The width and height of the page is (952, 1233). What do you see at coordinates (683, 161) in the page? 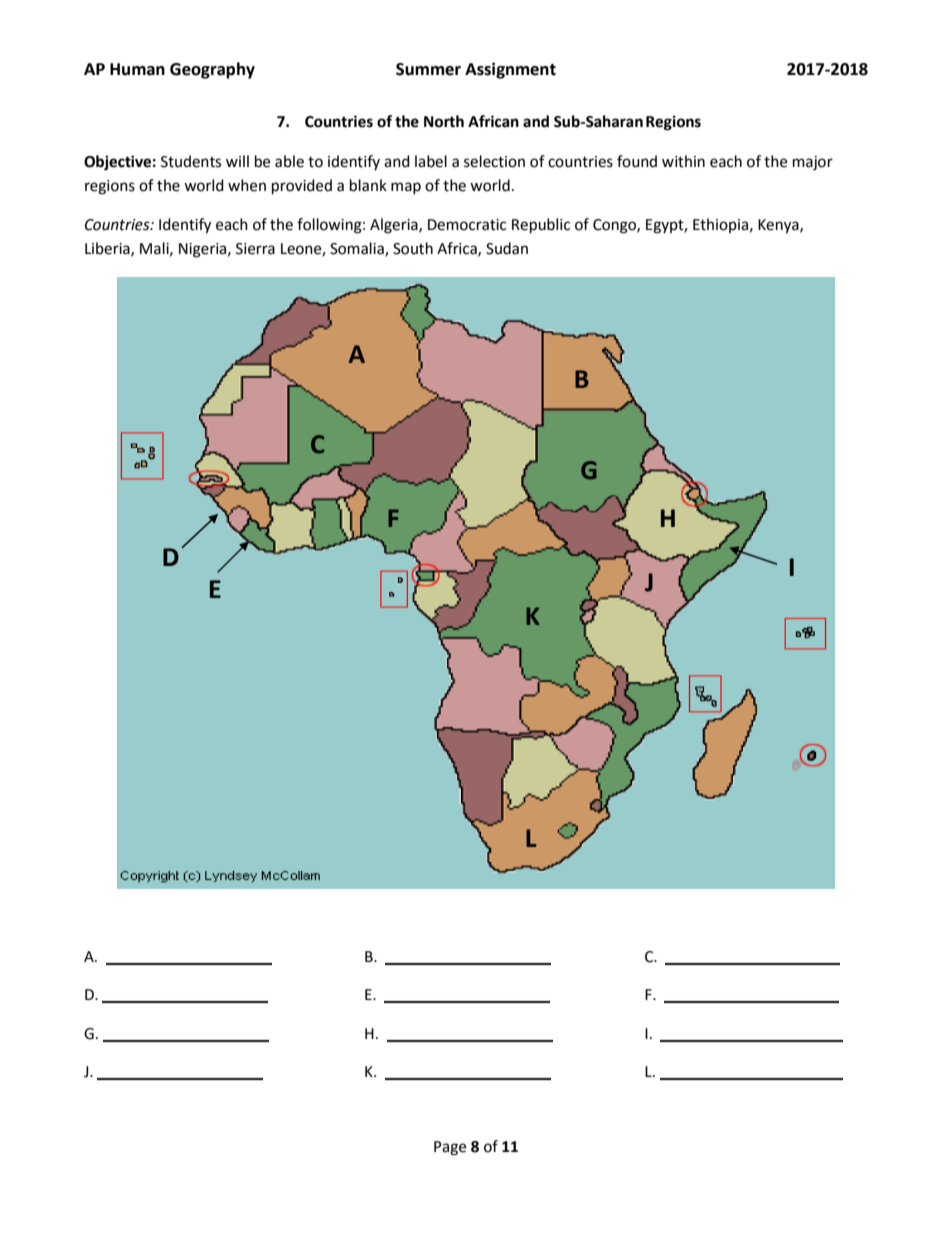
I see `within` at bounding box center [683, 161].
